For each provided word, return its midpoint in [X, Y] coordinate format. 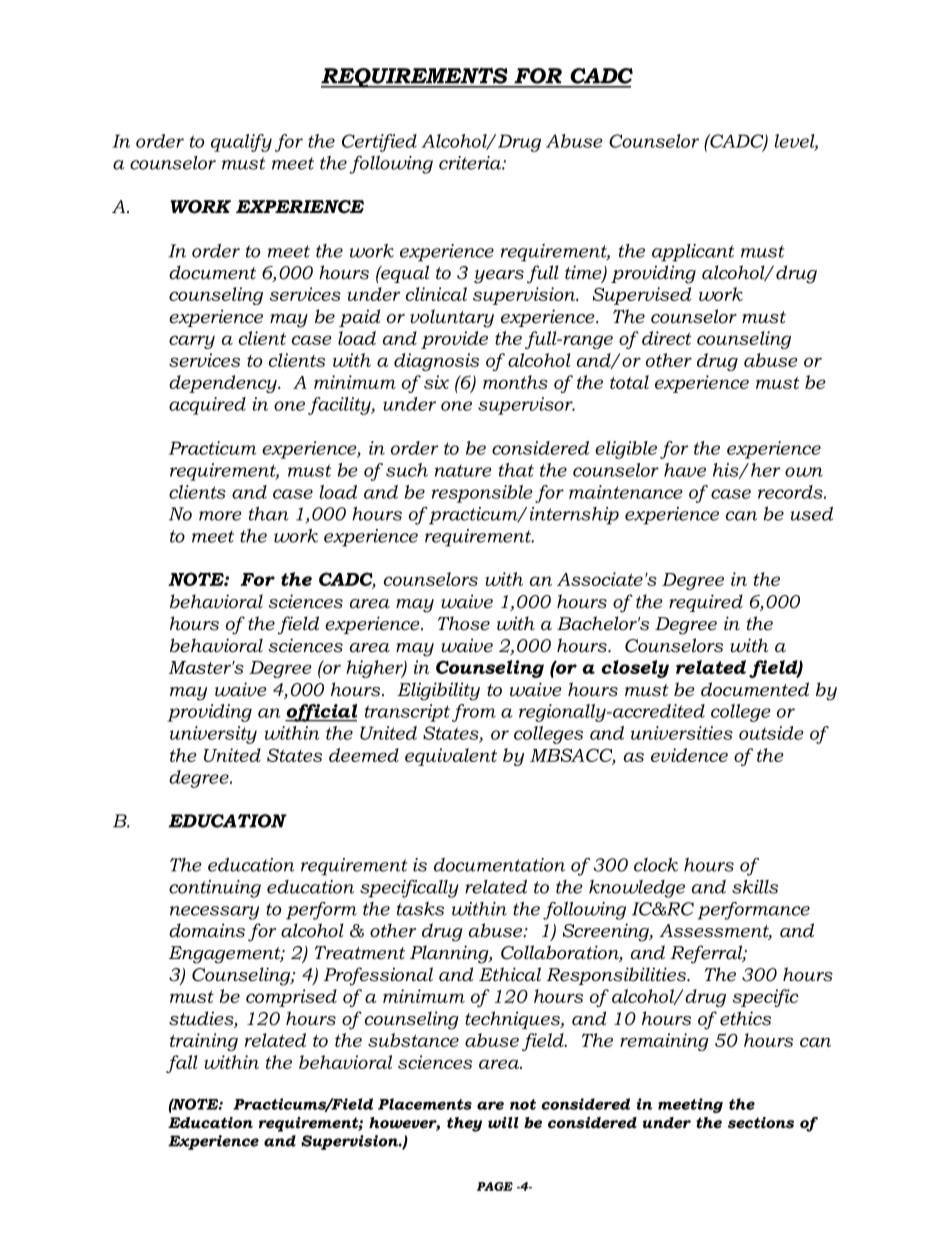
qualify [241, 143]
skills [755, 887]
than [268, 514]
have [685, 470]
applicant [693, 253]
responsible [482, 494]
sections [761, 1123]
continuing [215, 889]
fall [182, 1064]
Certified [379, 143]
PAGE [495, 1186]
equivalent [451, 757]
